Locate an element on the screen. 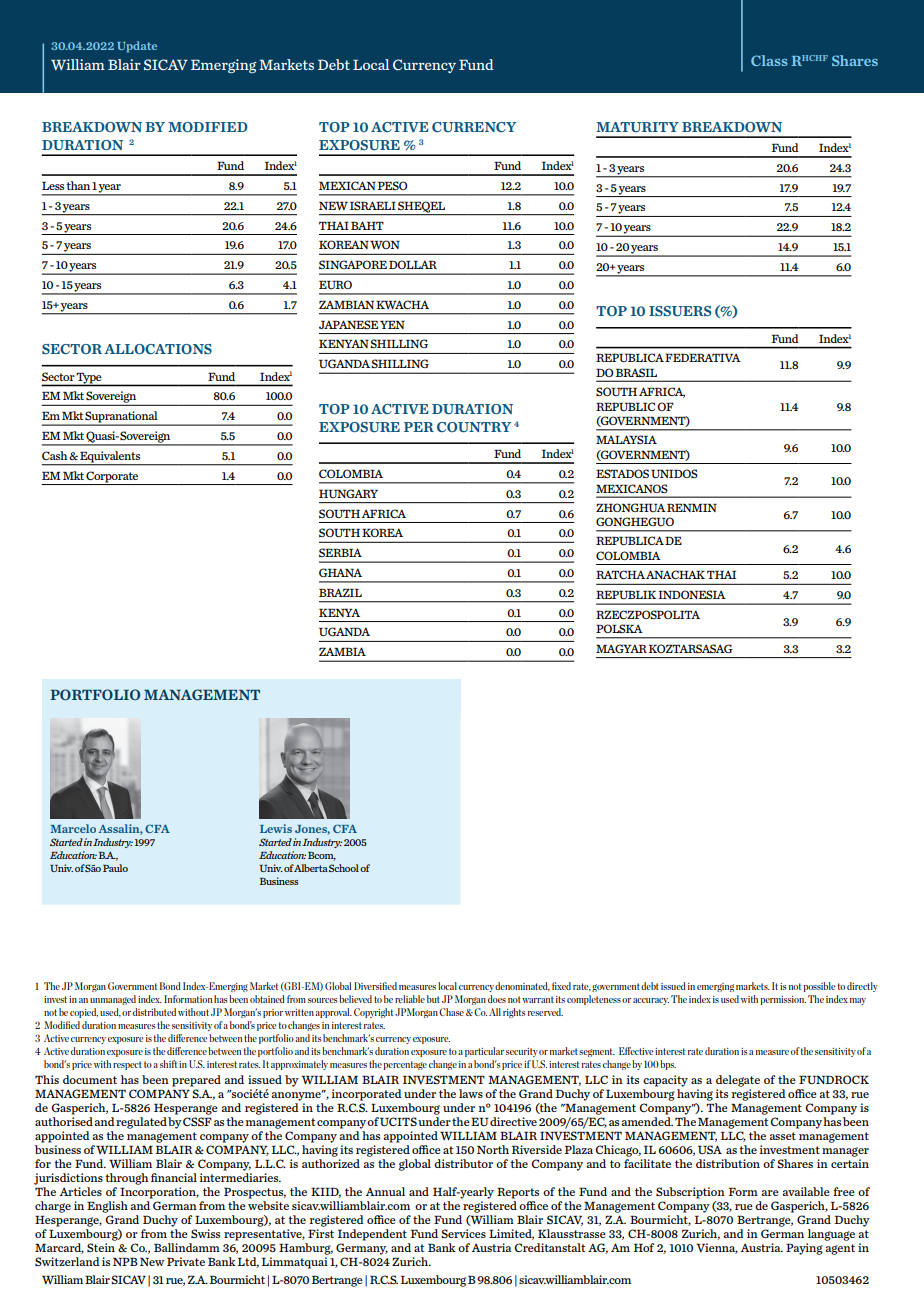  Class is located at coordinates (769, 60).
